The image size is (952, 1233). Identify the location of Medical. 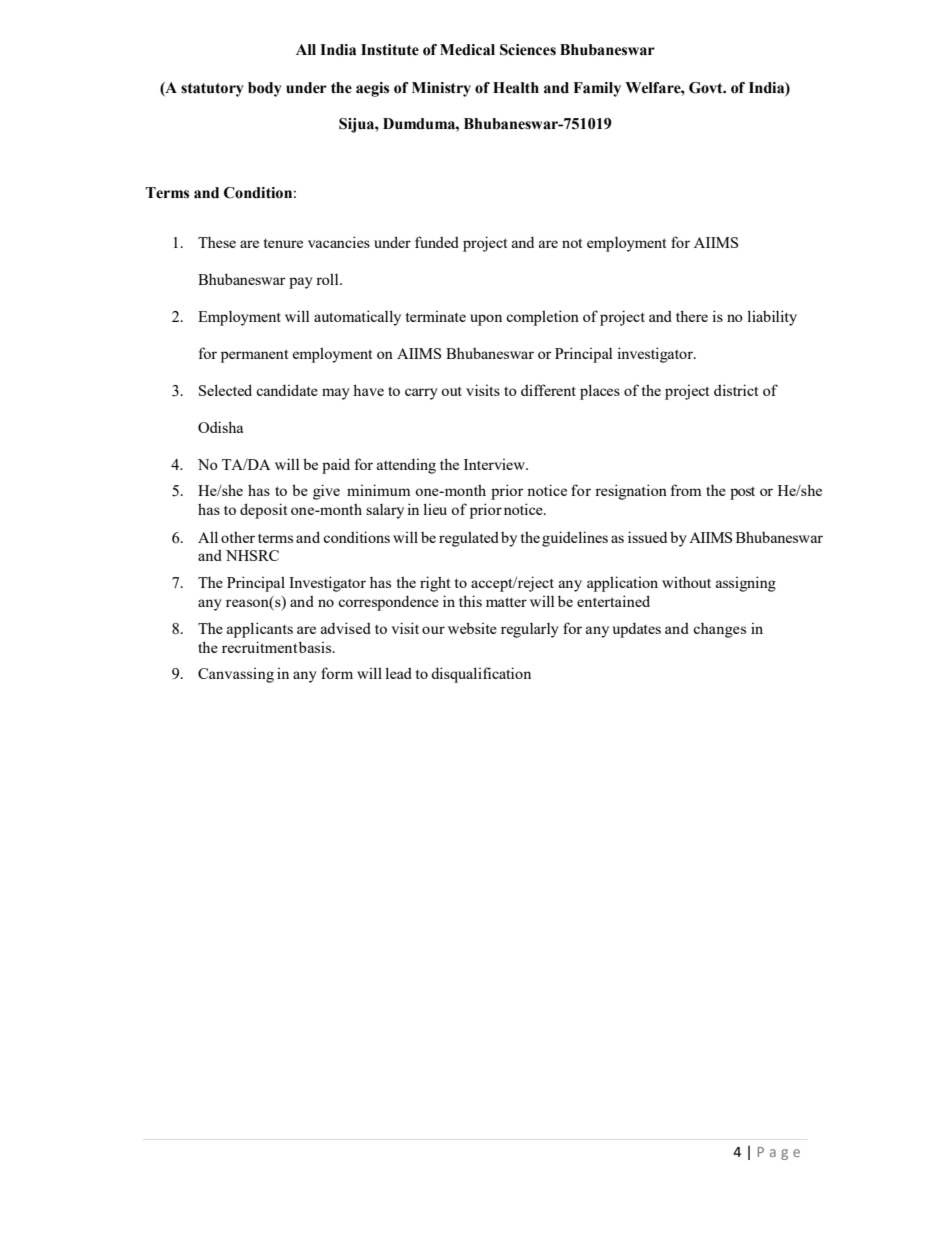
(467, 50).
